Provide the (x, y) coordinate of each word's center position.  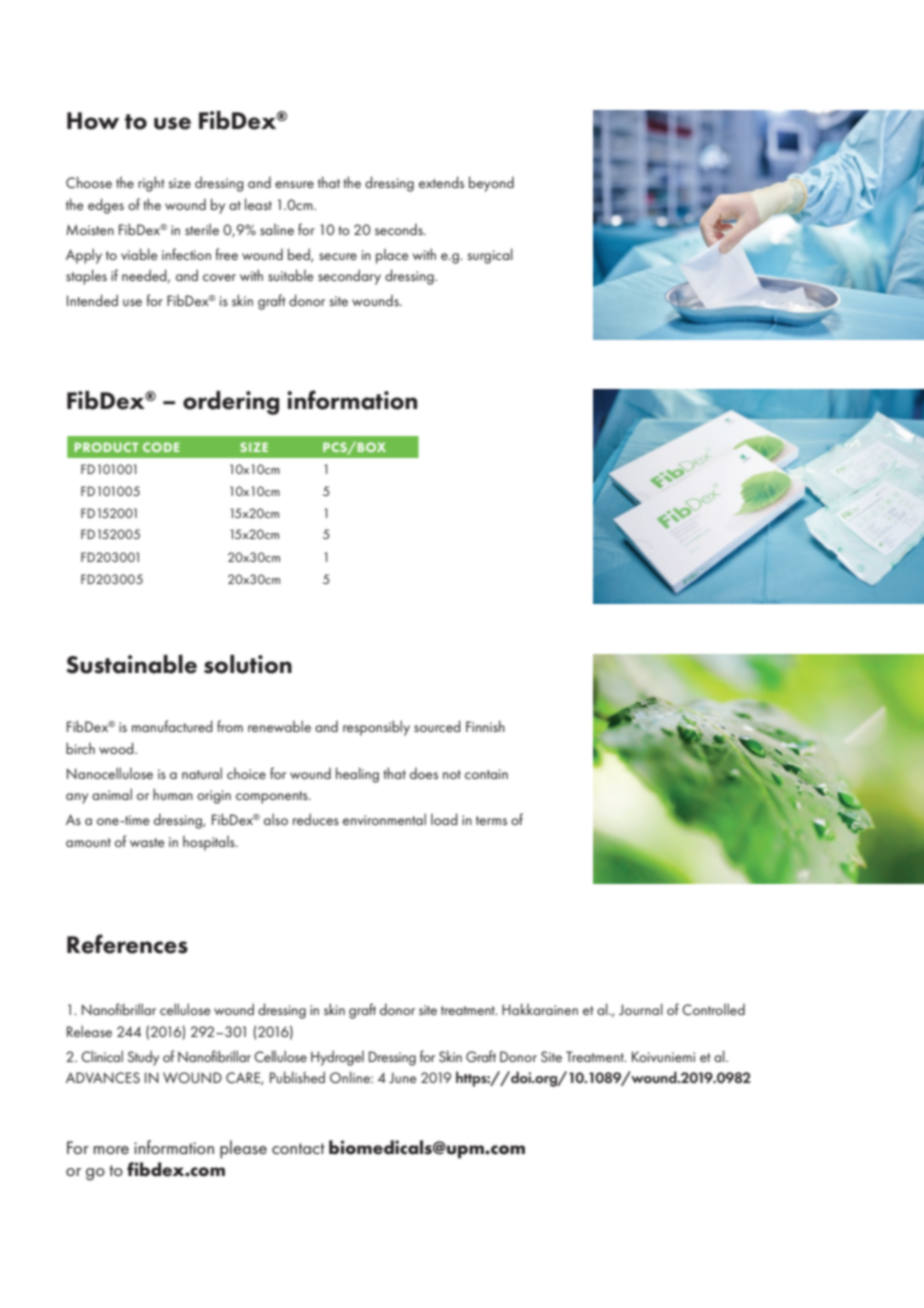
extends (441, 182)
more (111, 1150)
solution (248, 664)
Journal (641, 1009)
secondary (349, 277)
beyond (491, 184)
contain (486, 774)
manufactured (172, 726)
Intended (92, 300)
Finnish (485, 726)
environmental (384, 819)
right (151, 184)
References (127, 944)
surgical (490, 256)
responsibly (376, 728)
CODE (161, 447)
